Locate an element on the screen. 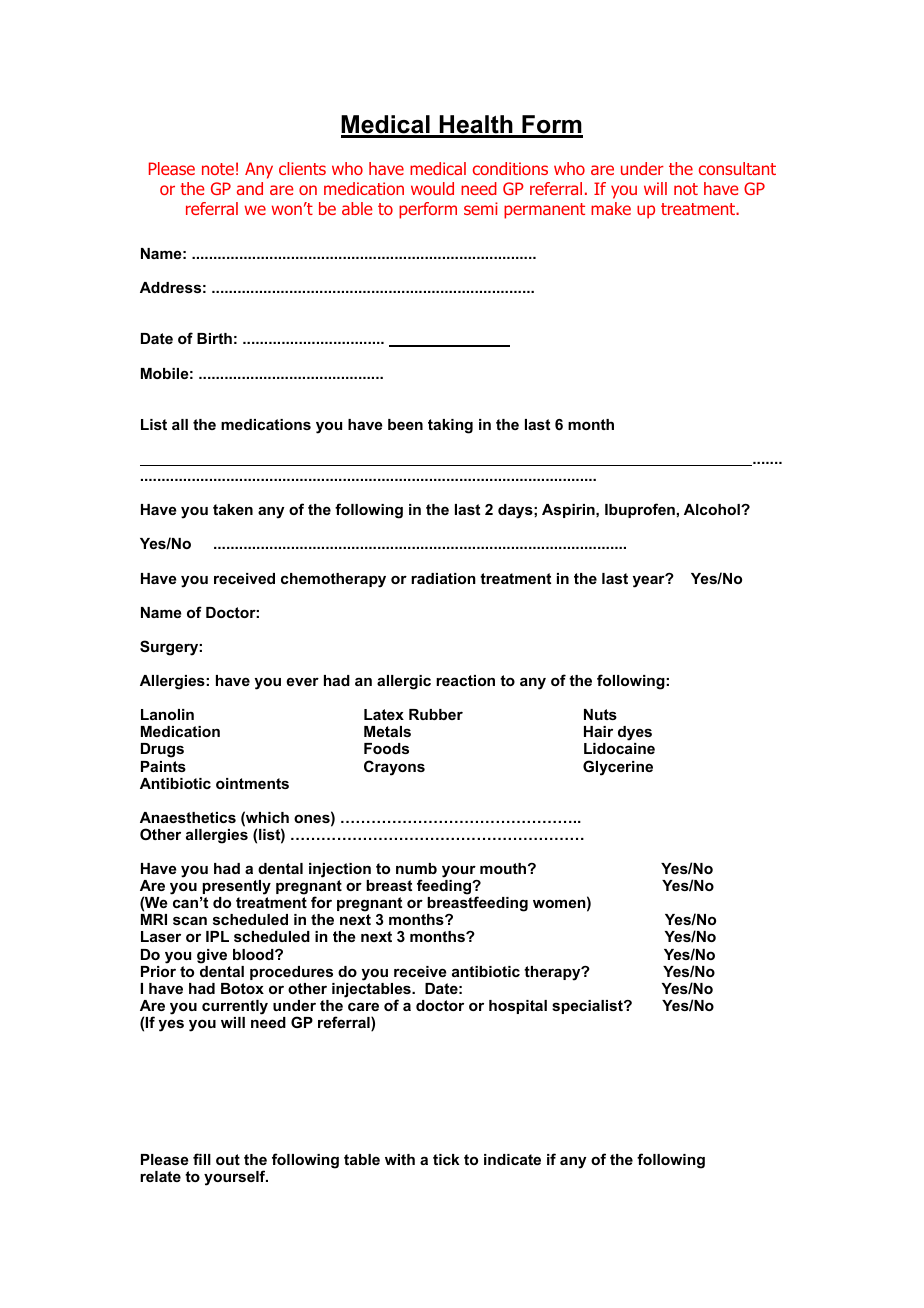 This screenshot has height=1308, width=924. taken is located at coordinates (233, 509).
